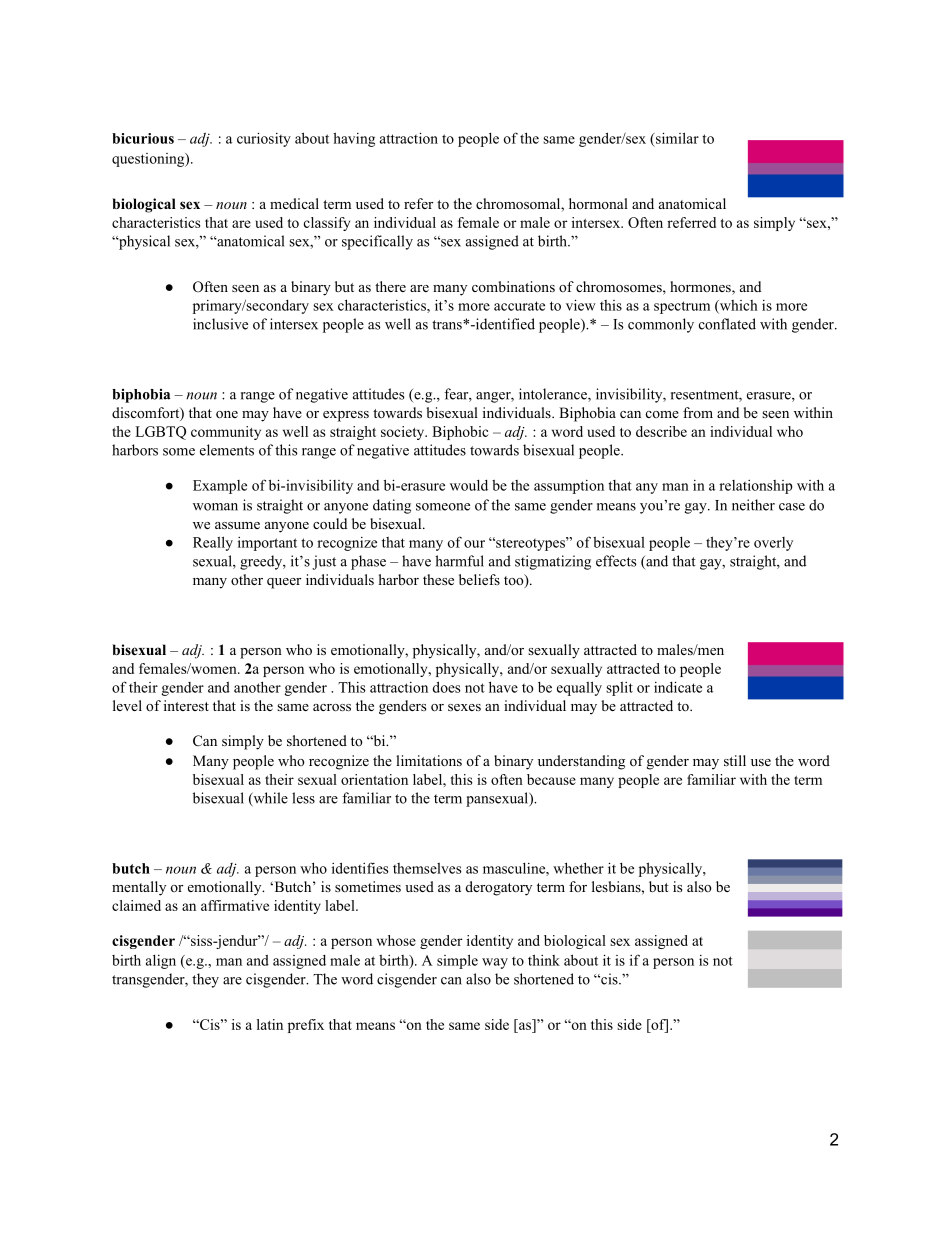 The image size is (952, 1233). I want to click on sexes, so click(464, 707).
